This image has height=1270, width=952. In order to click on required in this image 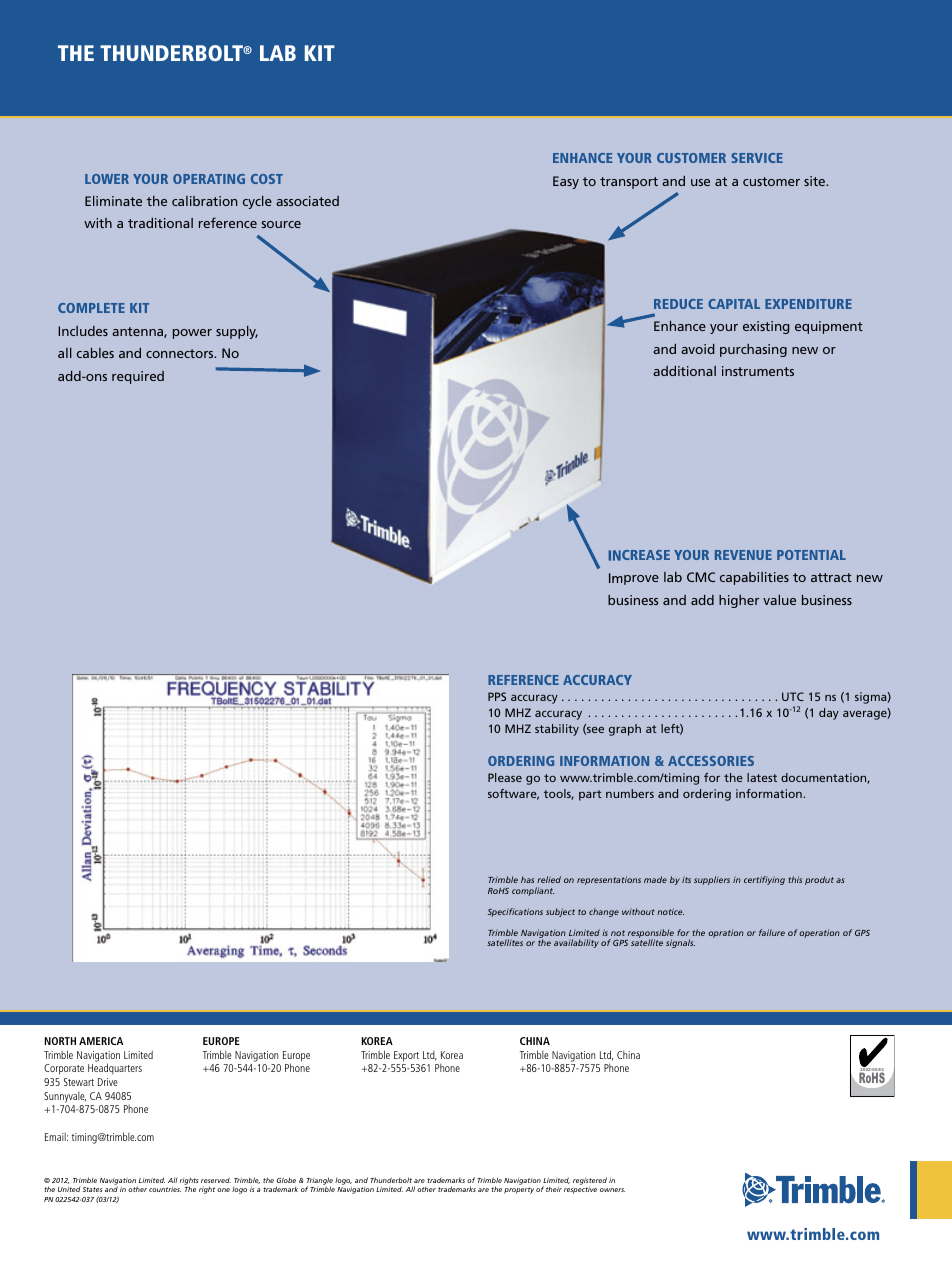, I will do `click(138, 377)`.
